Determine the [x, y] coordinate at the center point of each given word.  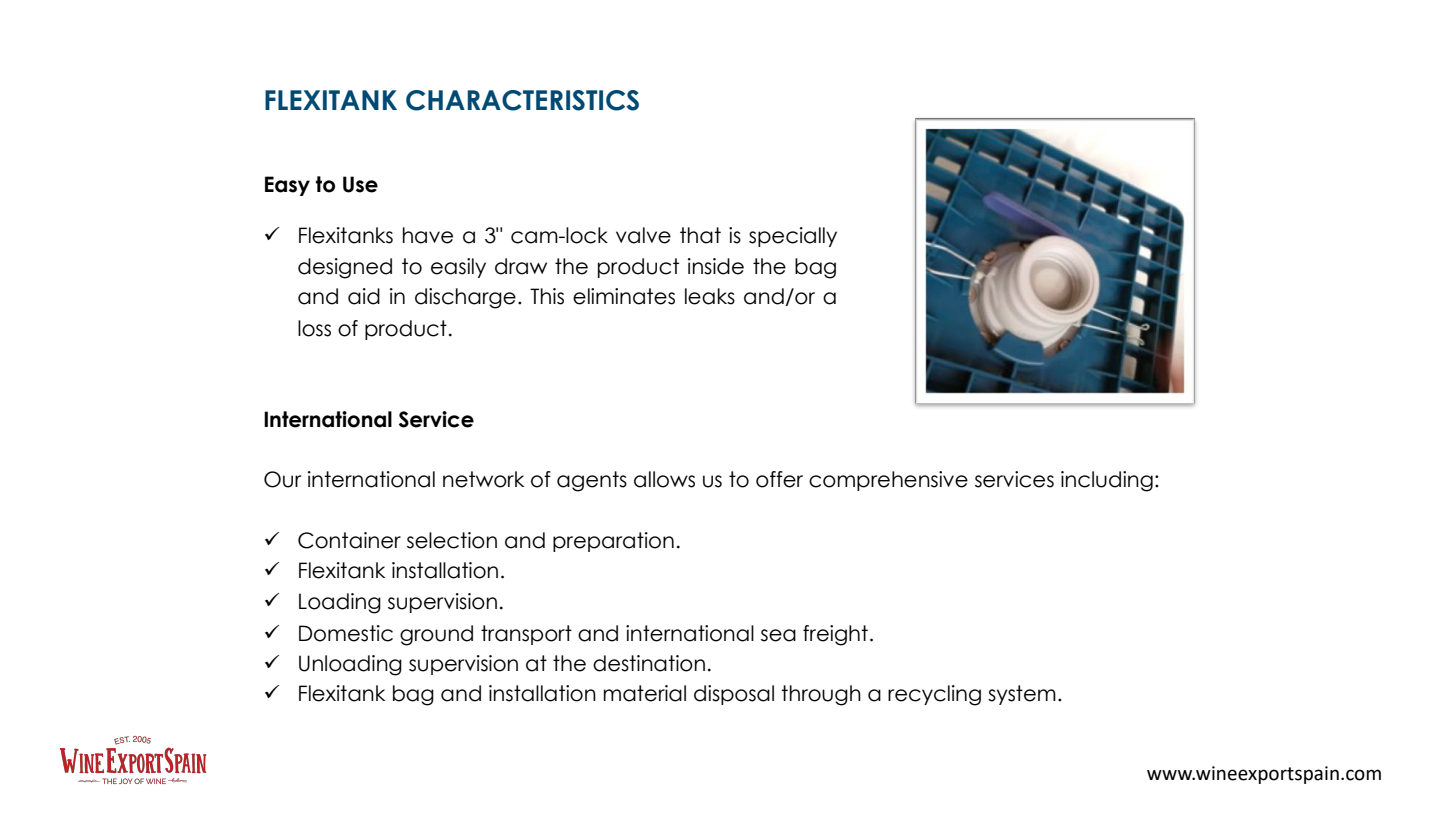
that [700, 235]
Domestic [346, 633]
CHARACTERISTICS [522, 100]
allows [664, 479]
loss [314, 328]
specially [793, 237]
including [1107, 481]
